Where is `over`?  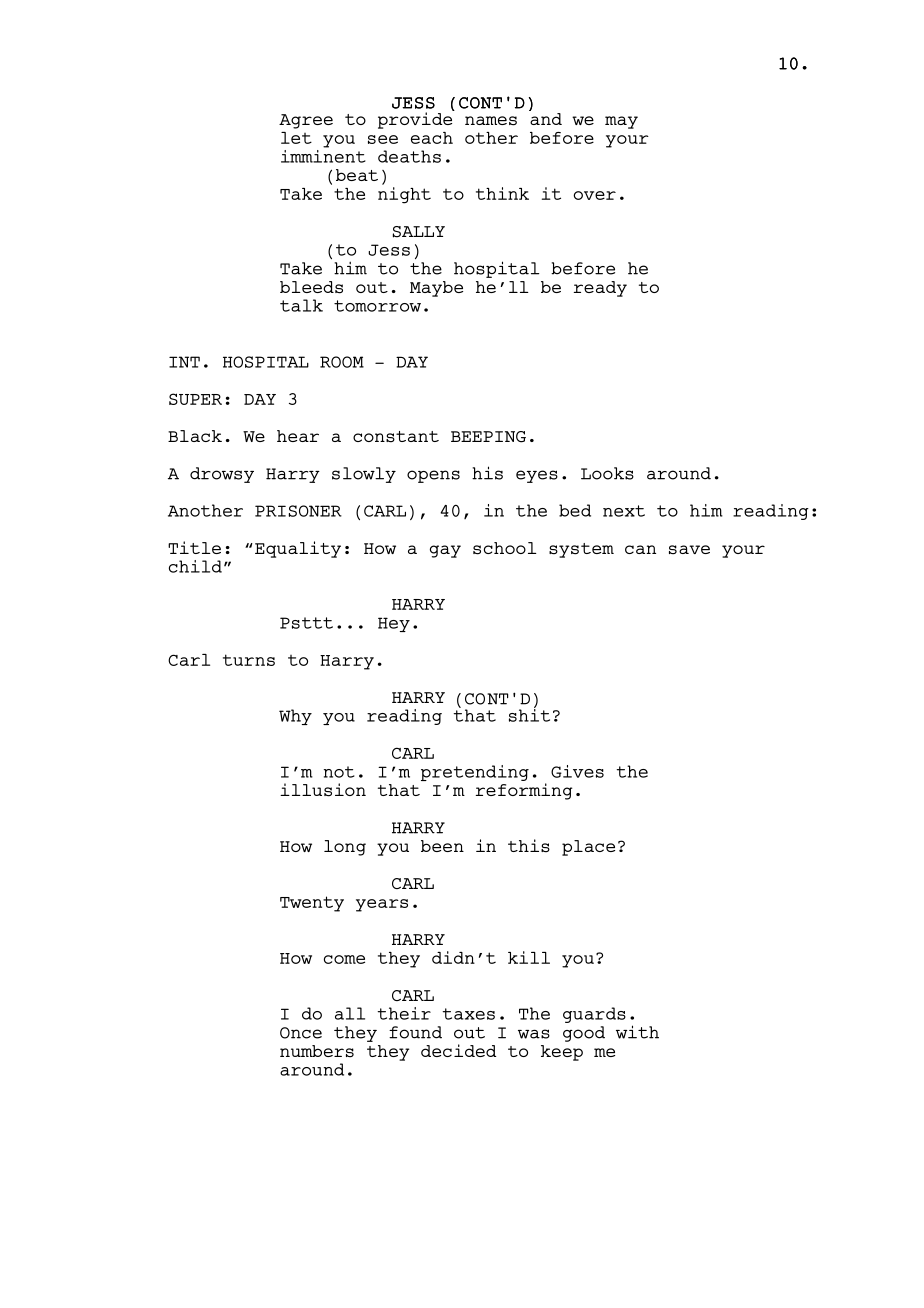
over is located at coordinates (594, 195).
